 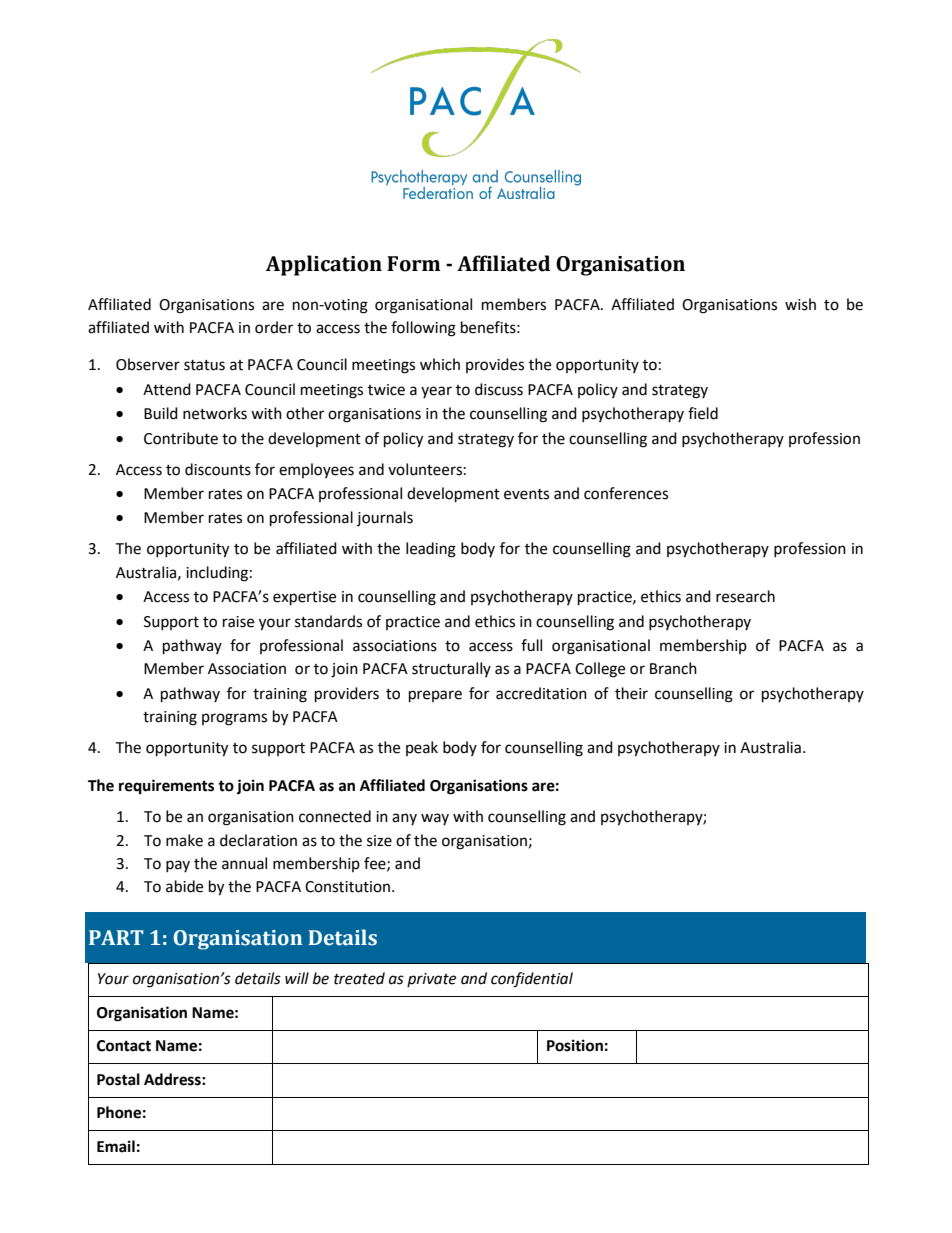 I want to click on order, so click(x=274, y=327).
